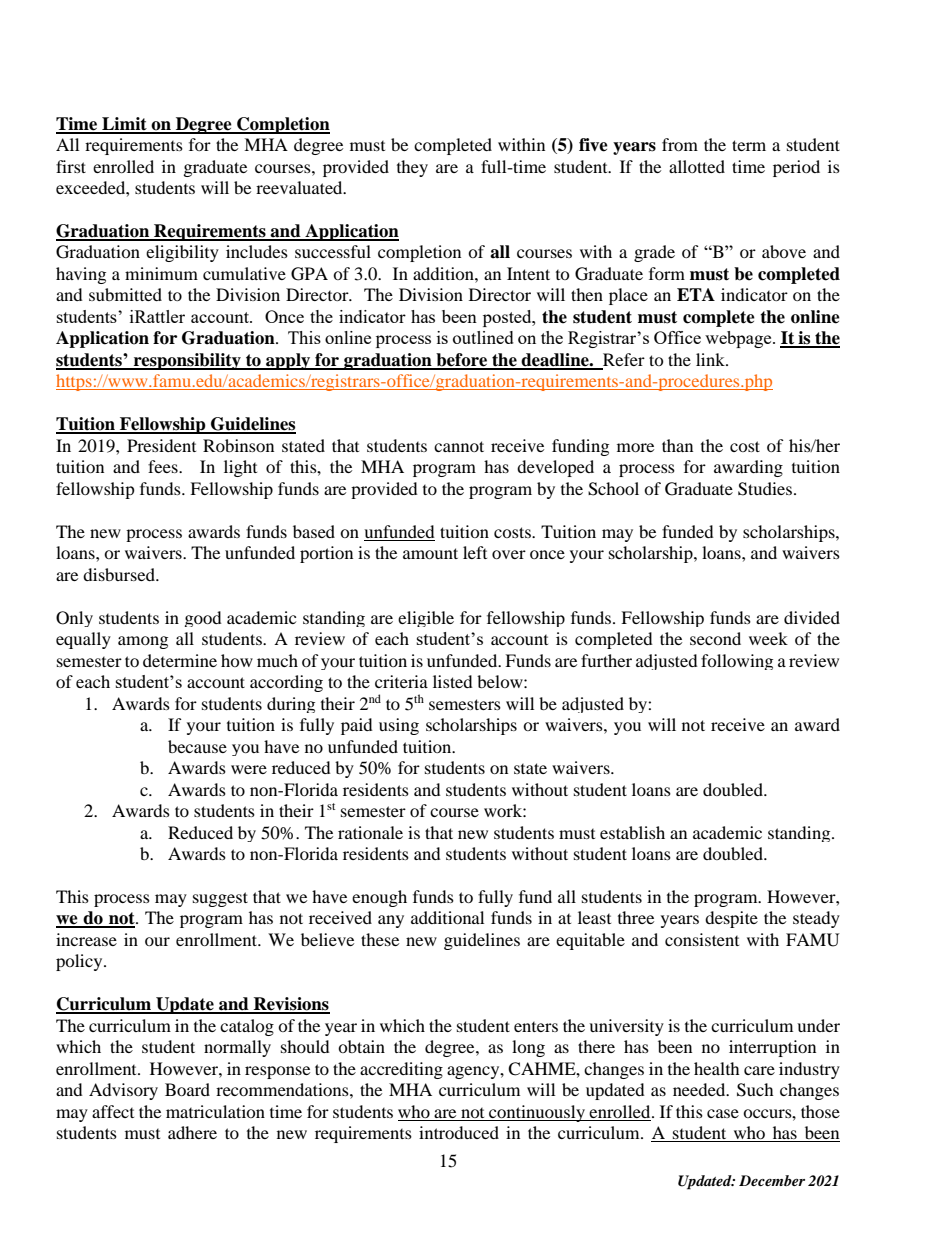 The image size is (952, 1233). Describe the element at coordinates (453, 681) in the screenshot. I see `listed` at that location.
